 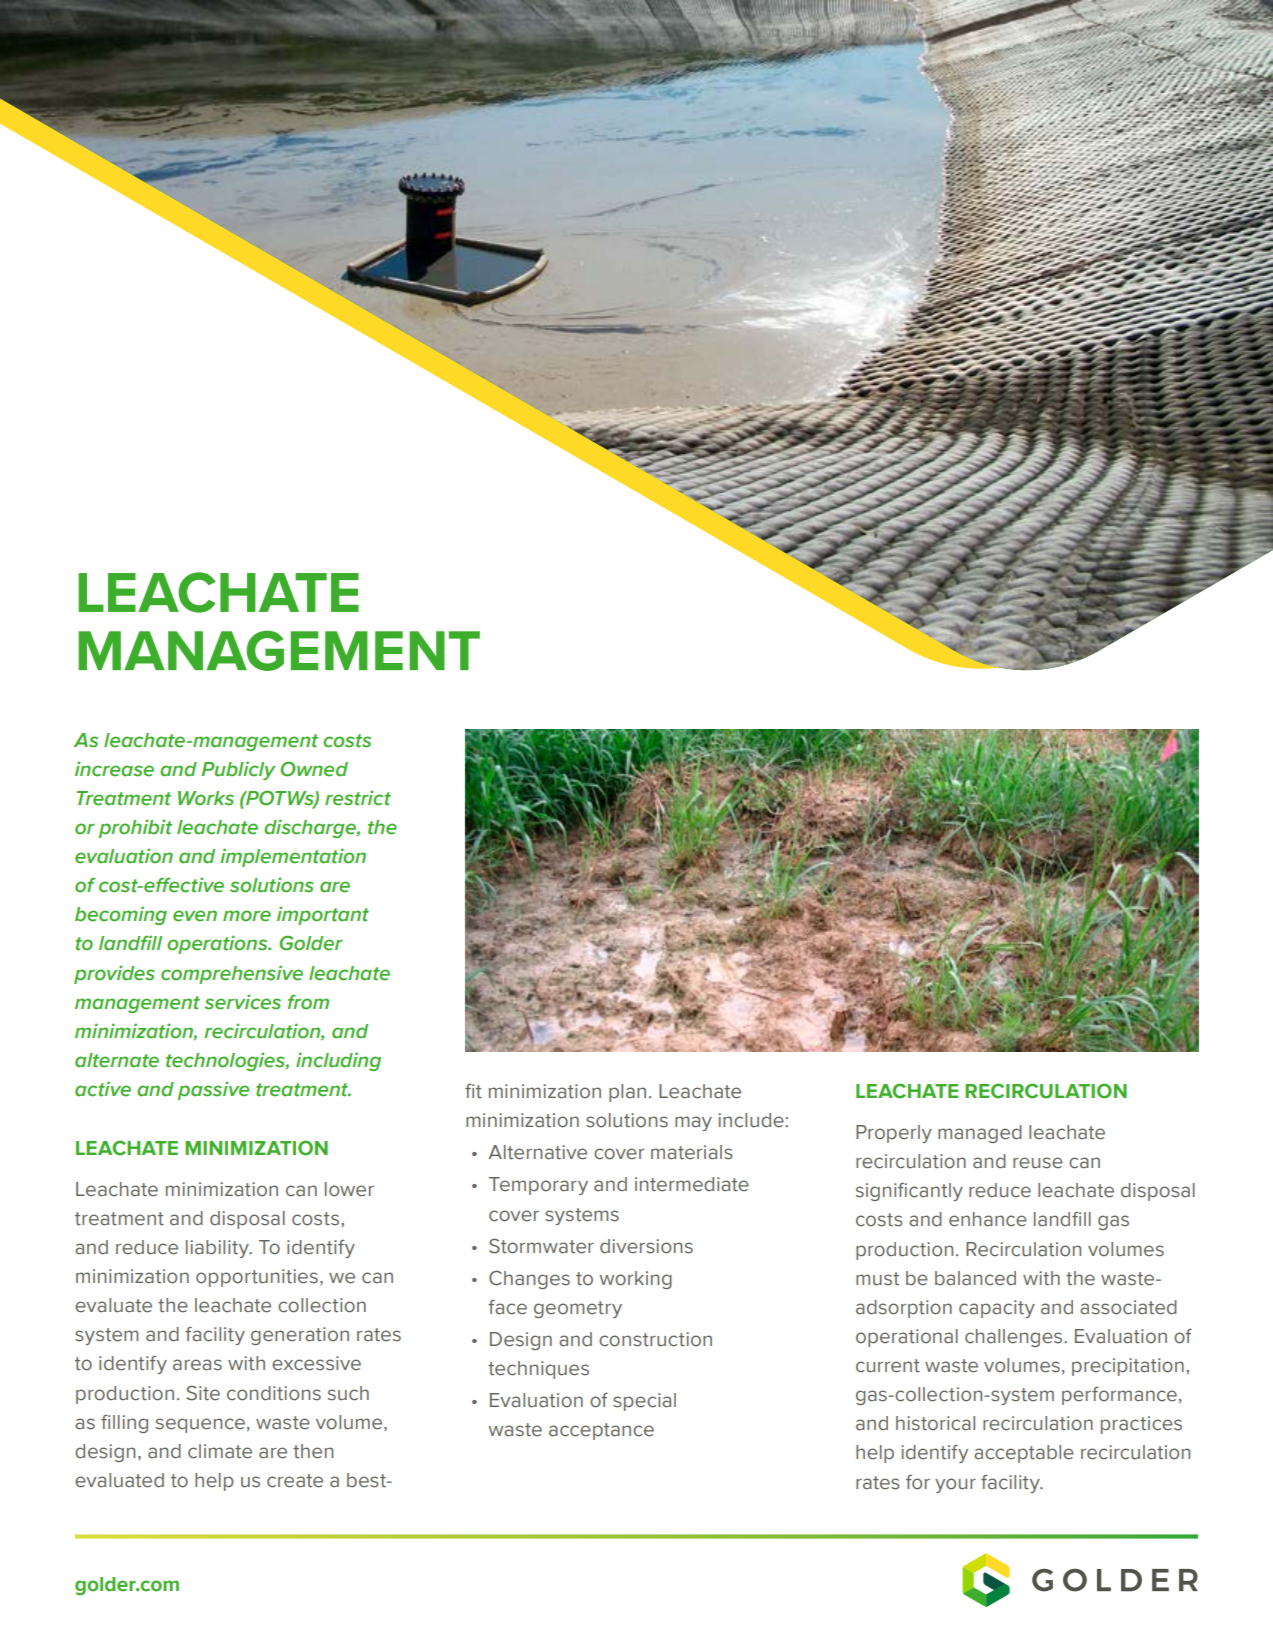 What do you see at coordinates (213, 1090) in the image?
I see `passive` at bounding box center [213, 1090].
